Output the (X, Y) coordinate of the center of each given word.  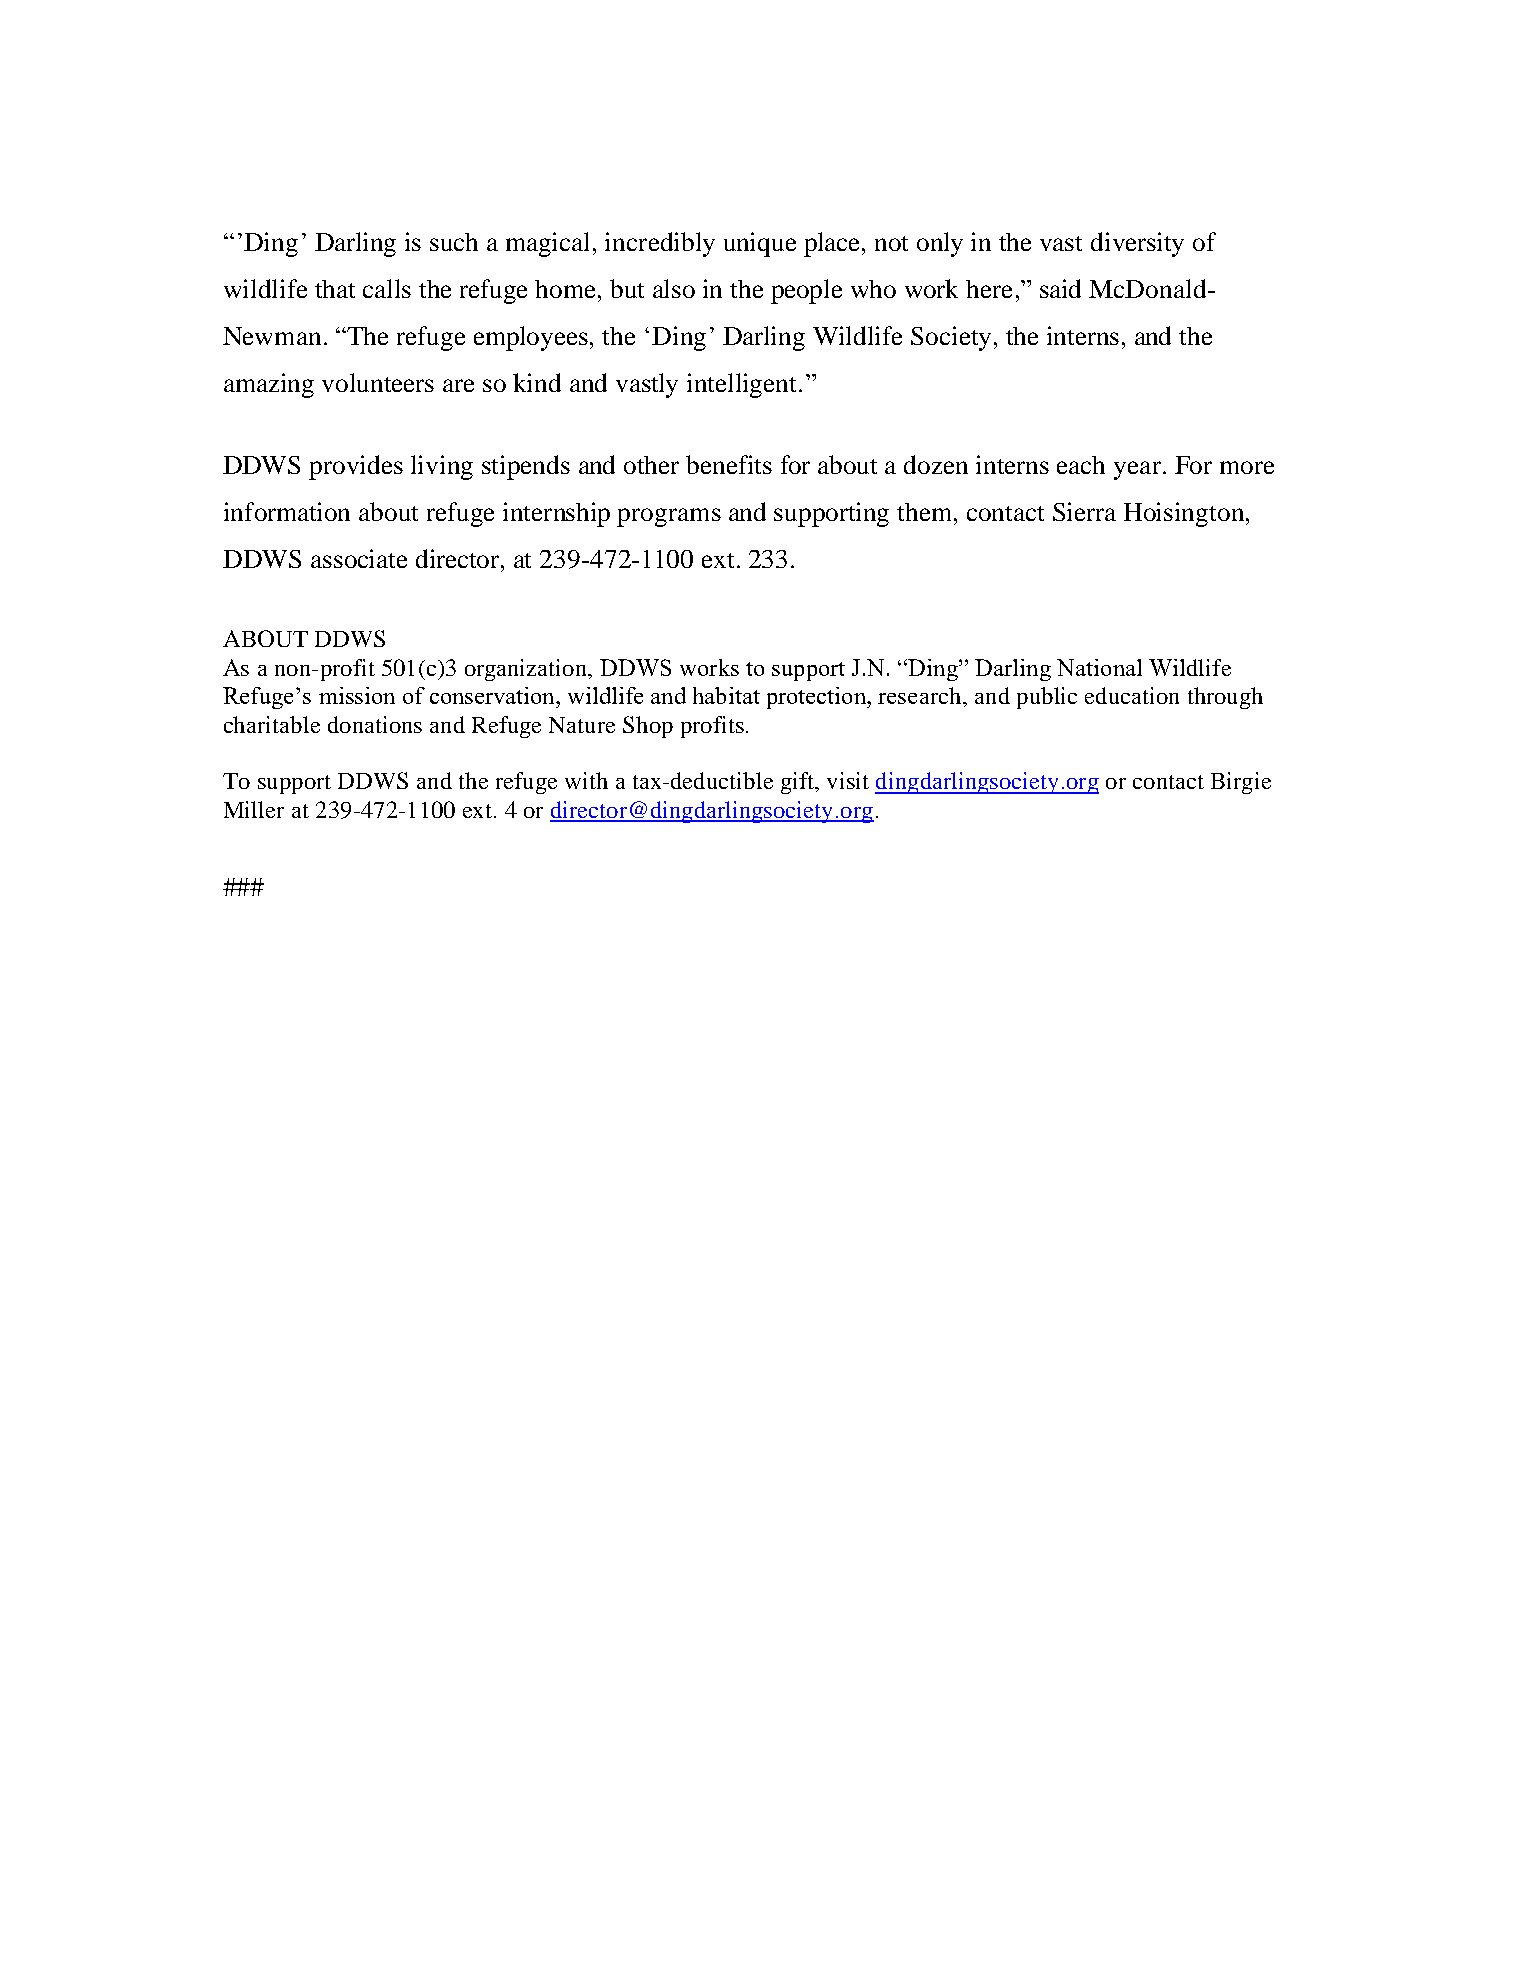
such (454, 242)
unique (760, 244)
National (1099, 667)
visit (848, 780)
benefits (729, 464)
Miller (254, 809)
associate (359, 558)
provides (356, 467)
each (1081, 465)
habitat (726, 695)
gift (799, 783)
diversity (1137, 244)
